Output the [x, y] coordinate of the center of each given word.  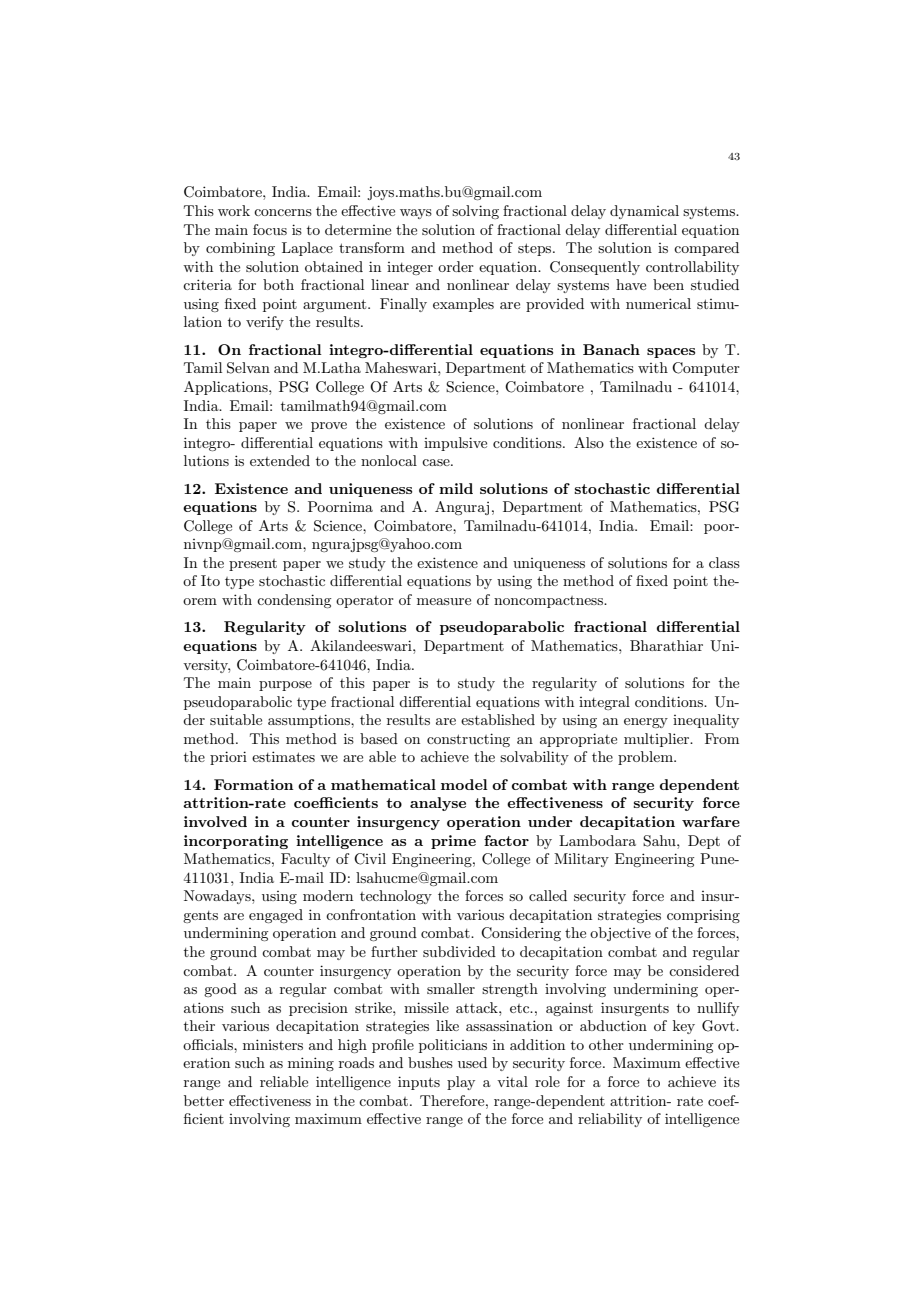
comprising [703, 916]
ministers [273, 1044]
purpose [285, 686]
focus [270, 229]
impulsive [455, 444]
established [498, 719]
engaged [276, 916]
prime [453, 842]
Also [589, 442]
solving [475, 212]
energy [646, 723]
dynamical [644, 212]
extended [280, 460]
